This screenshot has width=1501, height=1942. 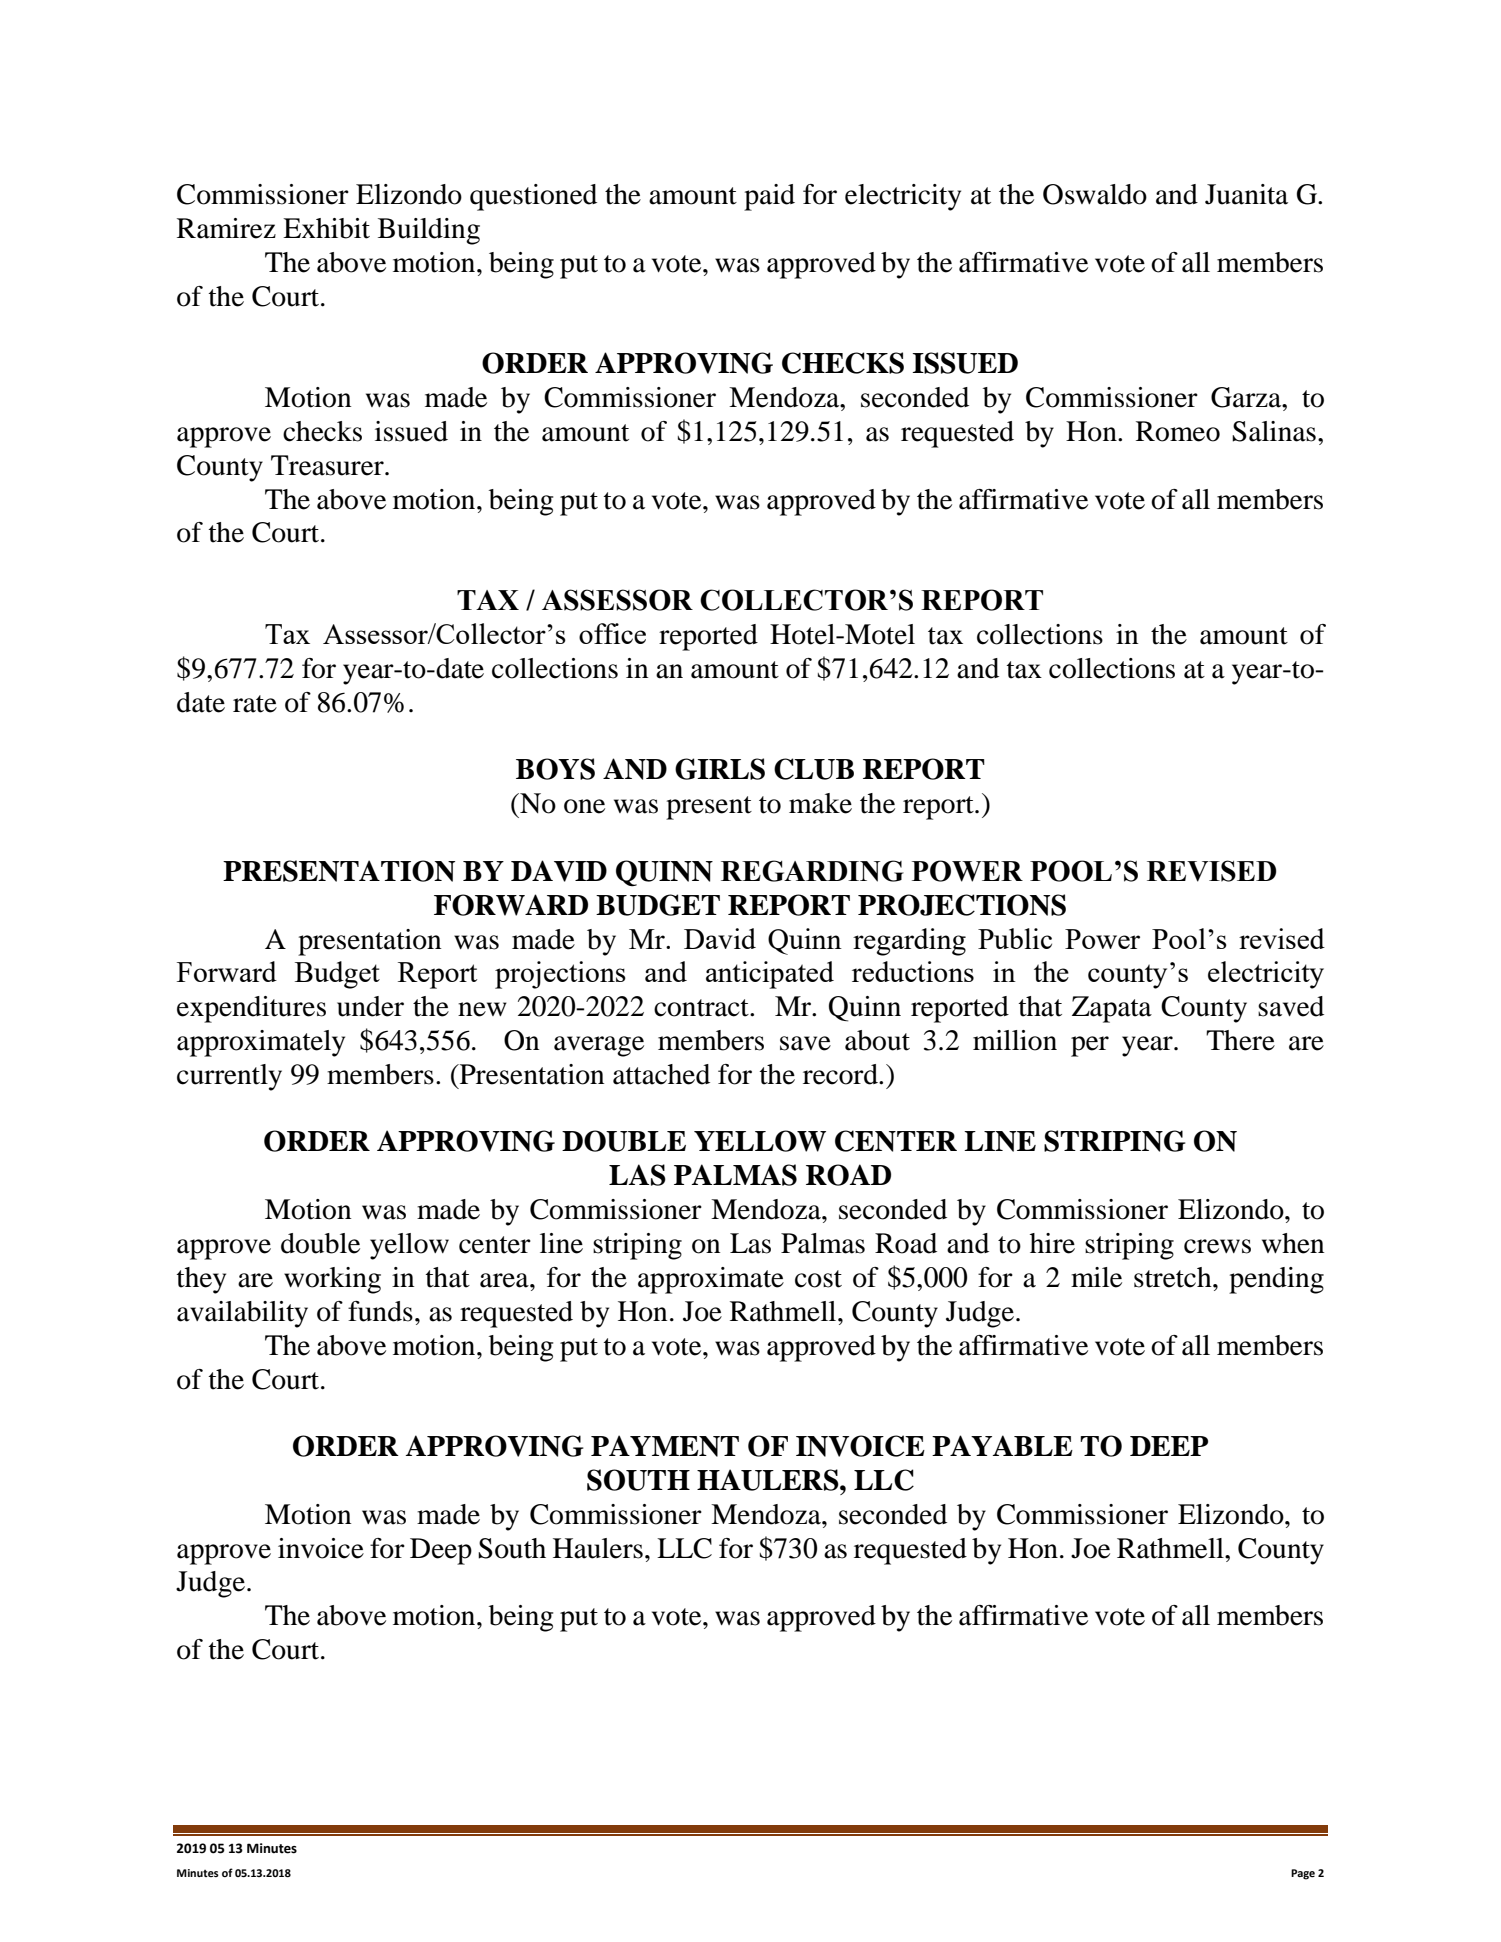 What do you see at coordinates (769, 197) in the screenshot?
I see `paid` at bounding box center [769, 197].
